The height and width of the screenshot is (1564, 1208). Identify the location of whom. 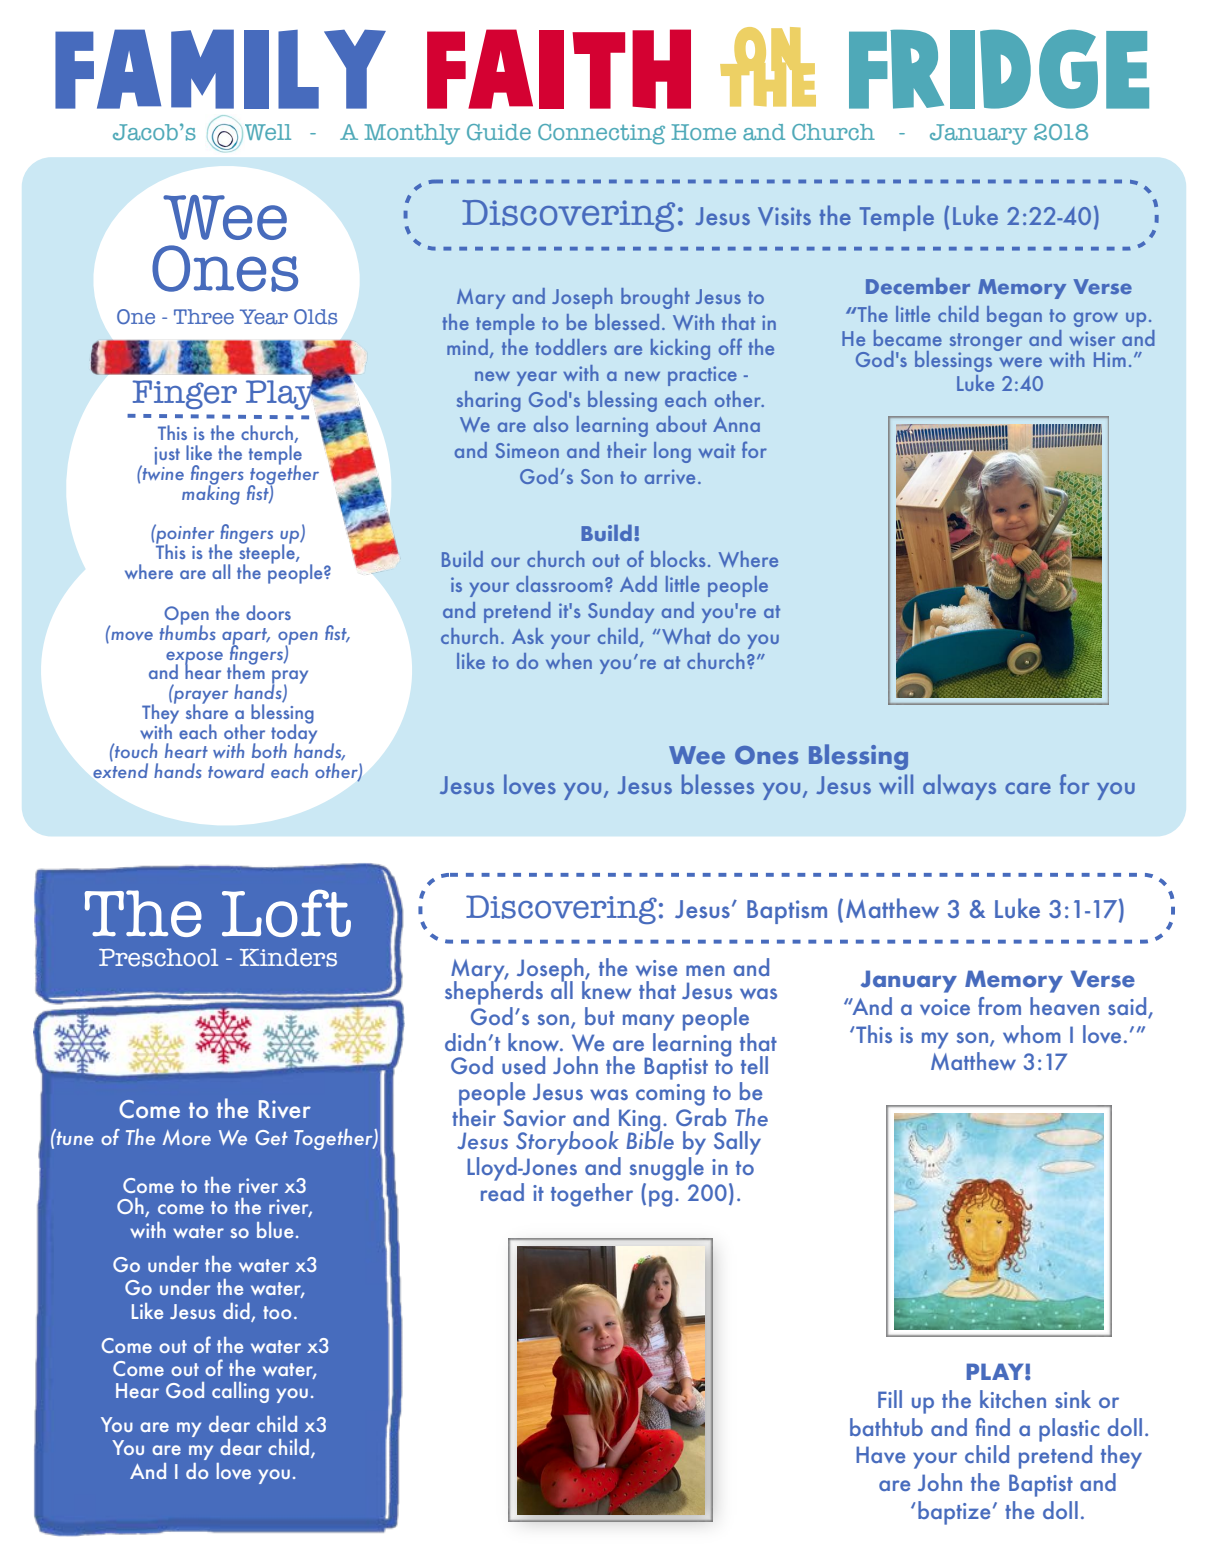
(1032, 1034).
